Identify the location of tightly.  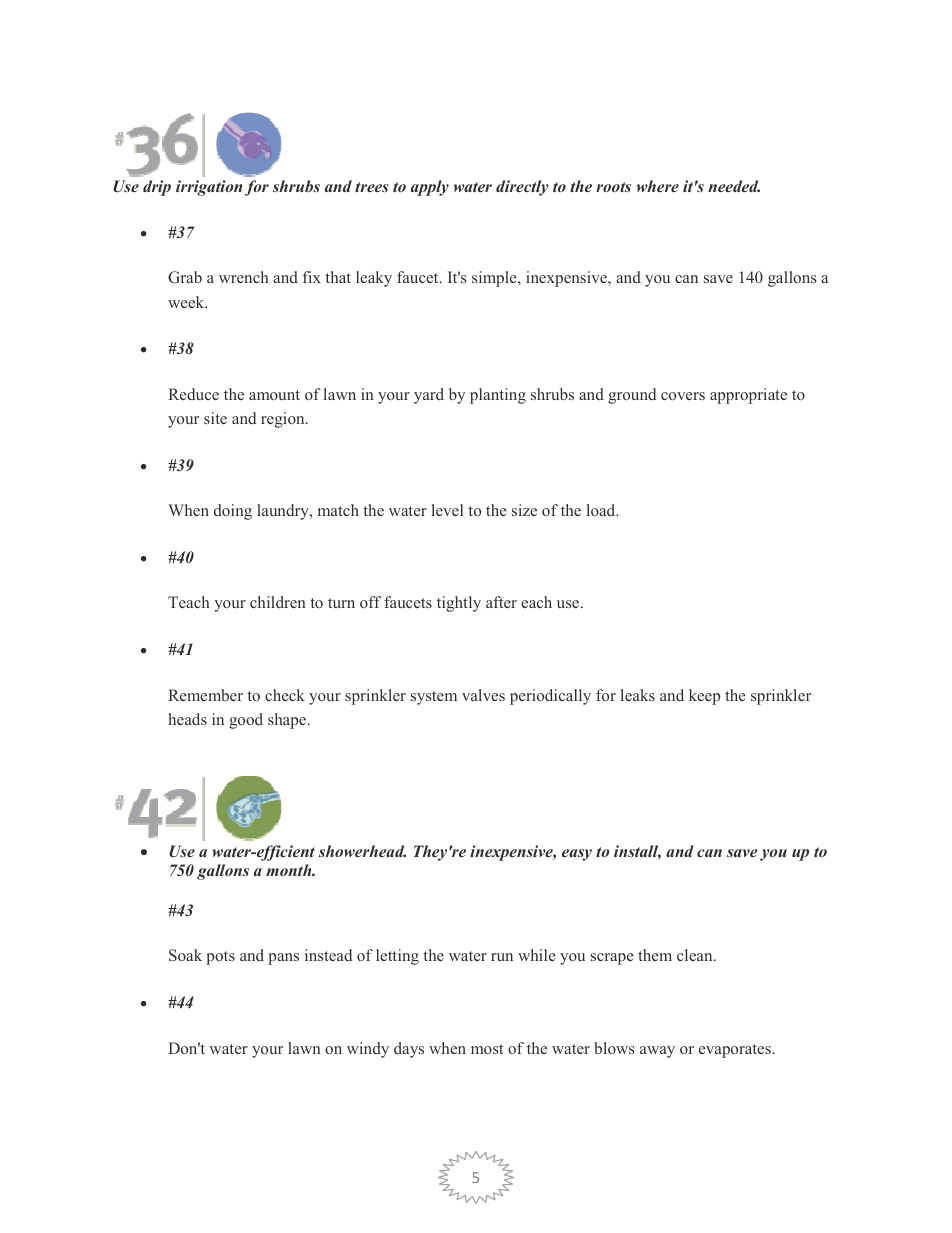
(459, 604).
